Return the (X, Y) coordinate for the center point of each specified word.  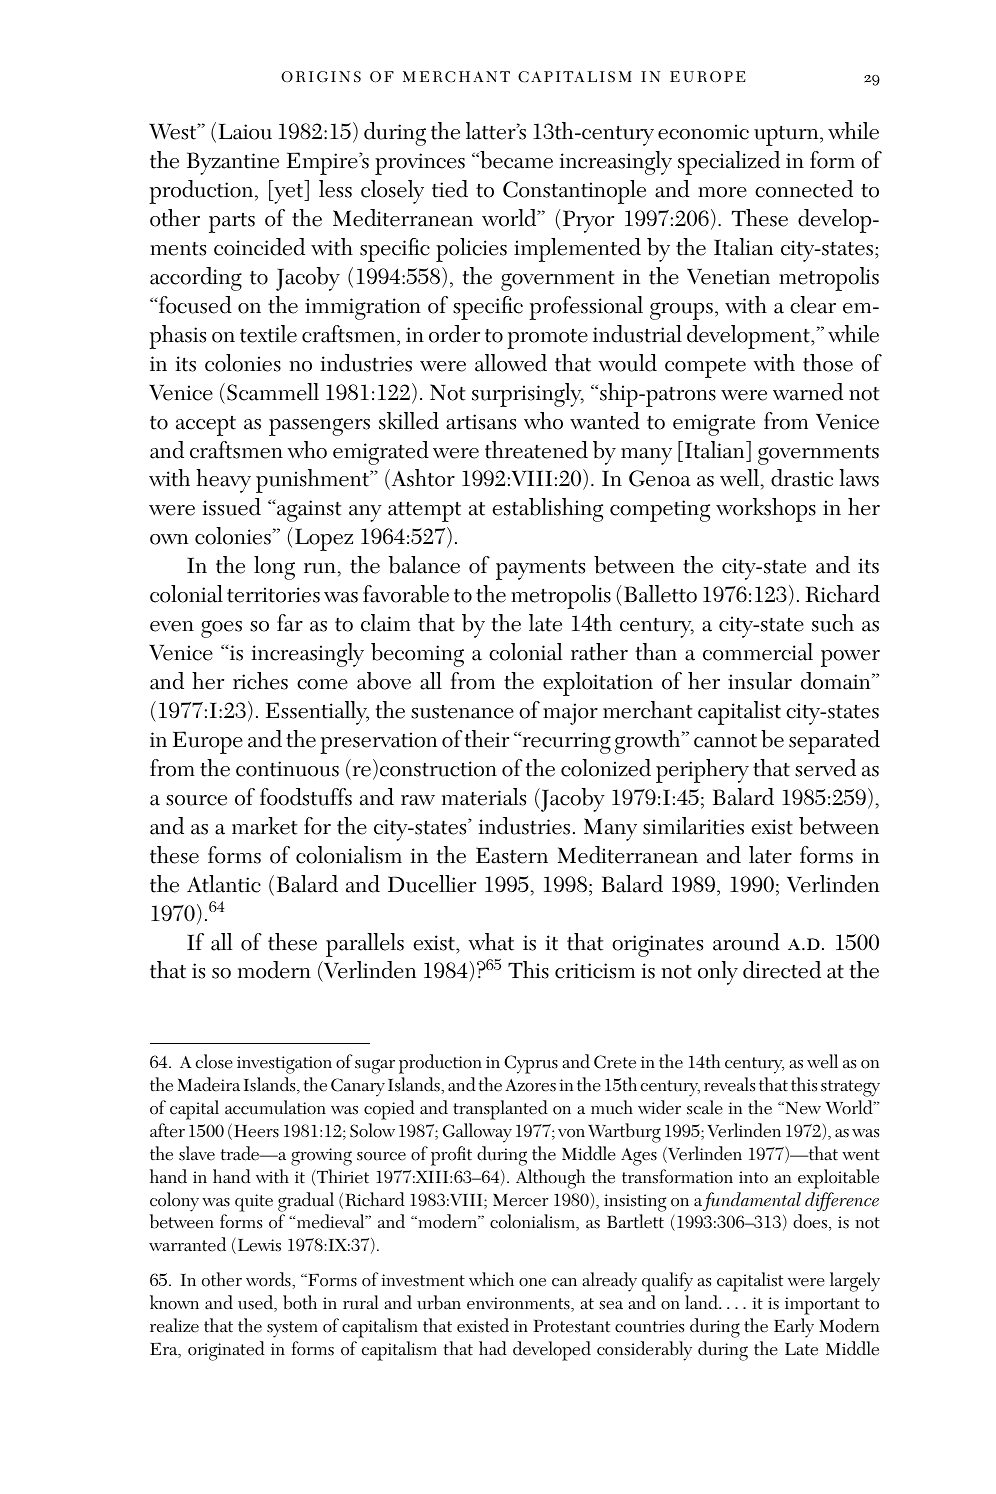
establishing (547, 510)
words (269, 1279)
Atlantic (224, 884)
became (515, 160)
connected (804, 189)
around (746, 942)
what (491, 942)
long (274, 568)
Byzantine (233, 163)
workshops (766, 510)
